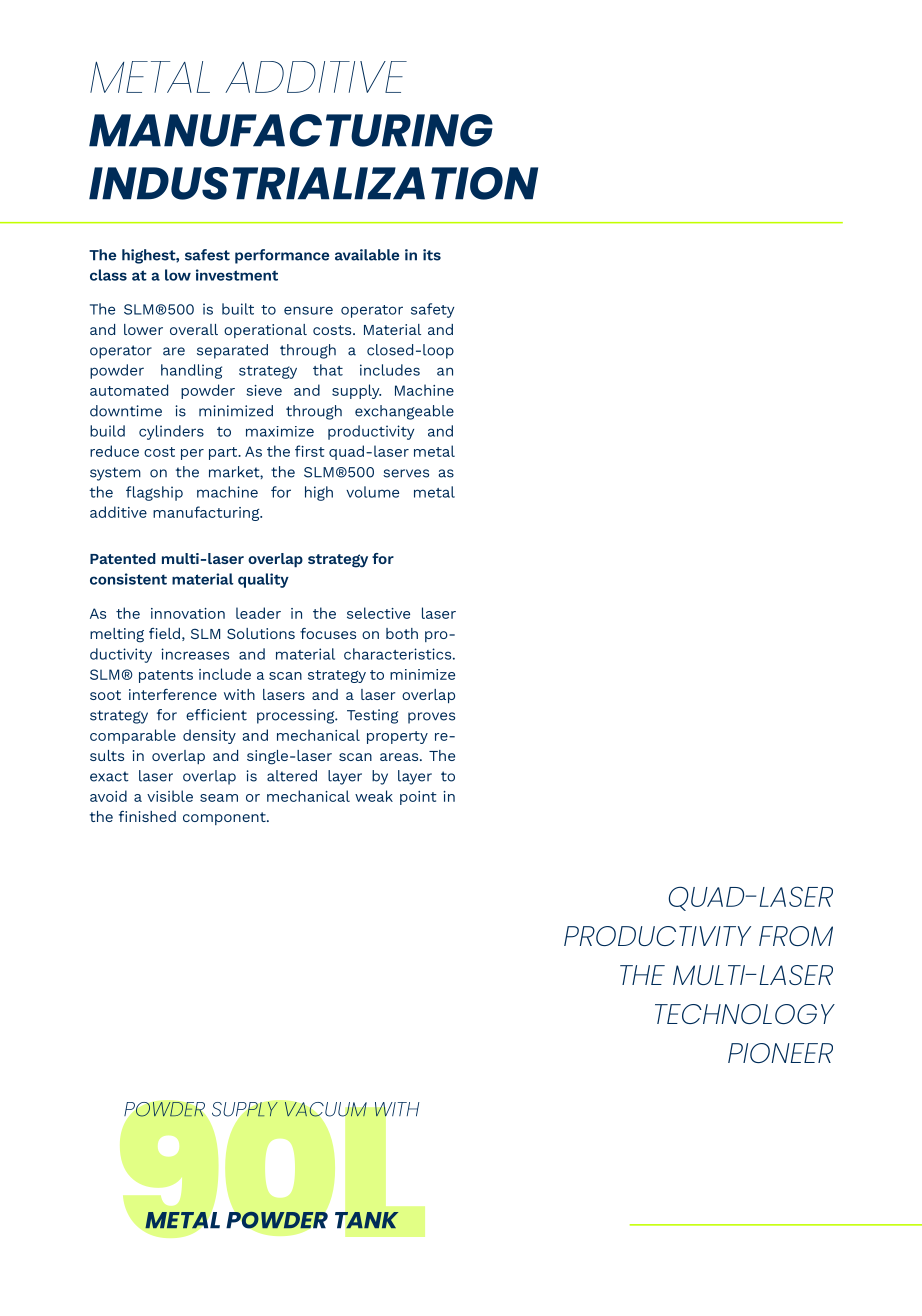 Image resolution: width=922 pixels, height=1316 pixels. What do you see at coordinates (432, 255) in the screenshot?
I see `its` at bounding box center [432, 255].
